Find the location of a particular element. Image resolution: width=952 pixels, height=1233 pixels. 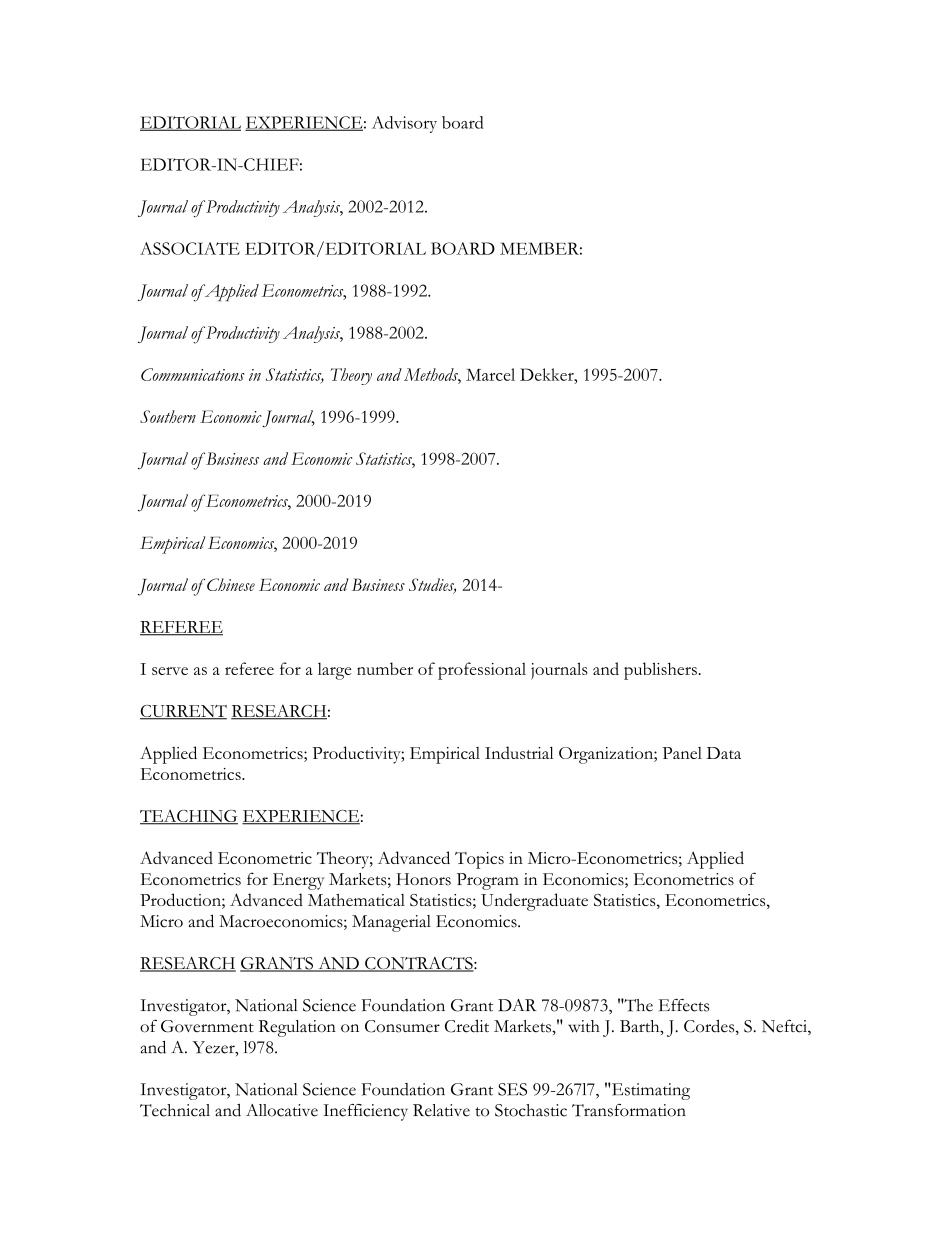

ASSOCIATE is located at coordinates (190, 248).
